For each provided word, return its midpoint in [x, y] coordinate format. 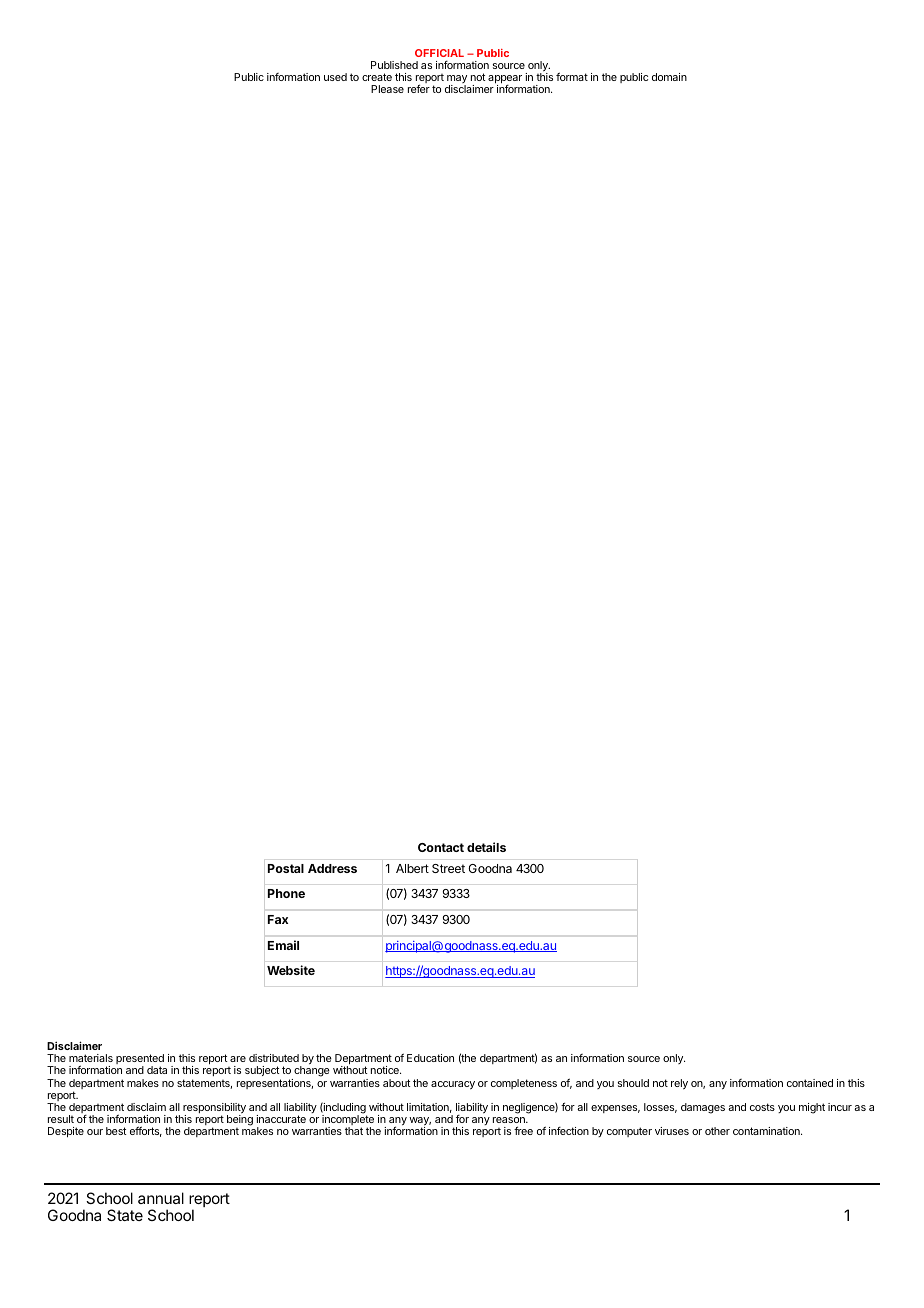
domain [669, 77]
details [486, 847]
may [457, 80]
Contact [441, 847]
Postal [286, 868]
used [335, 77]
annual [161, 1198]
